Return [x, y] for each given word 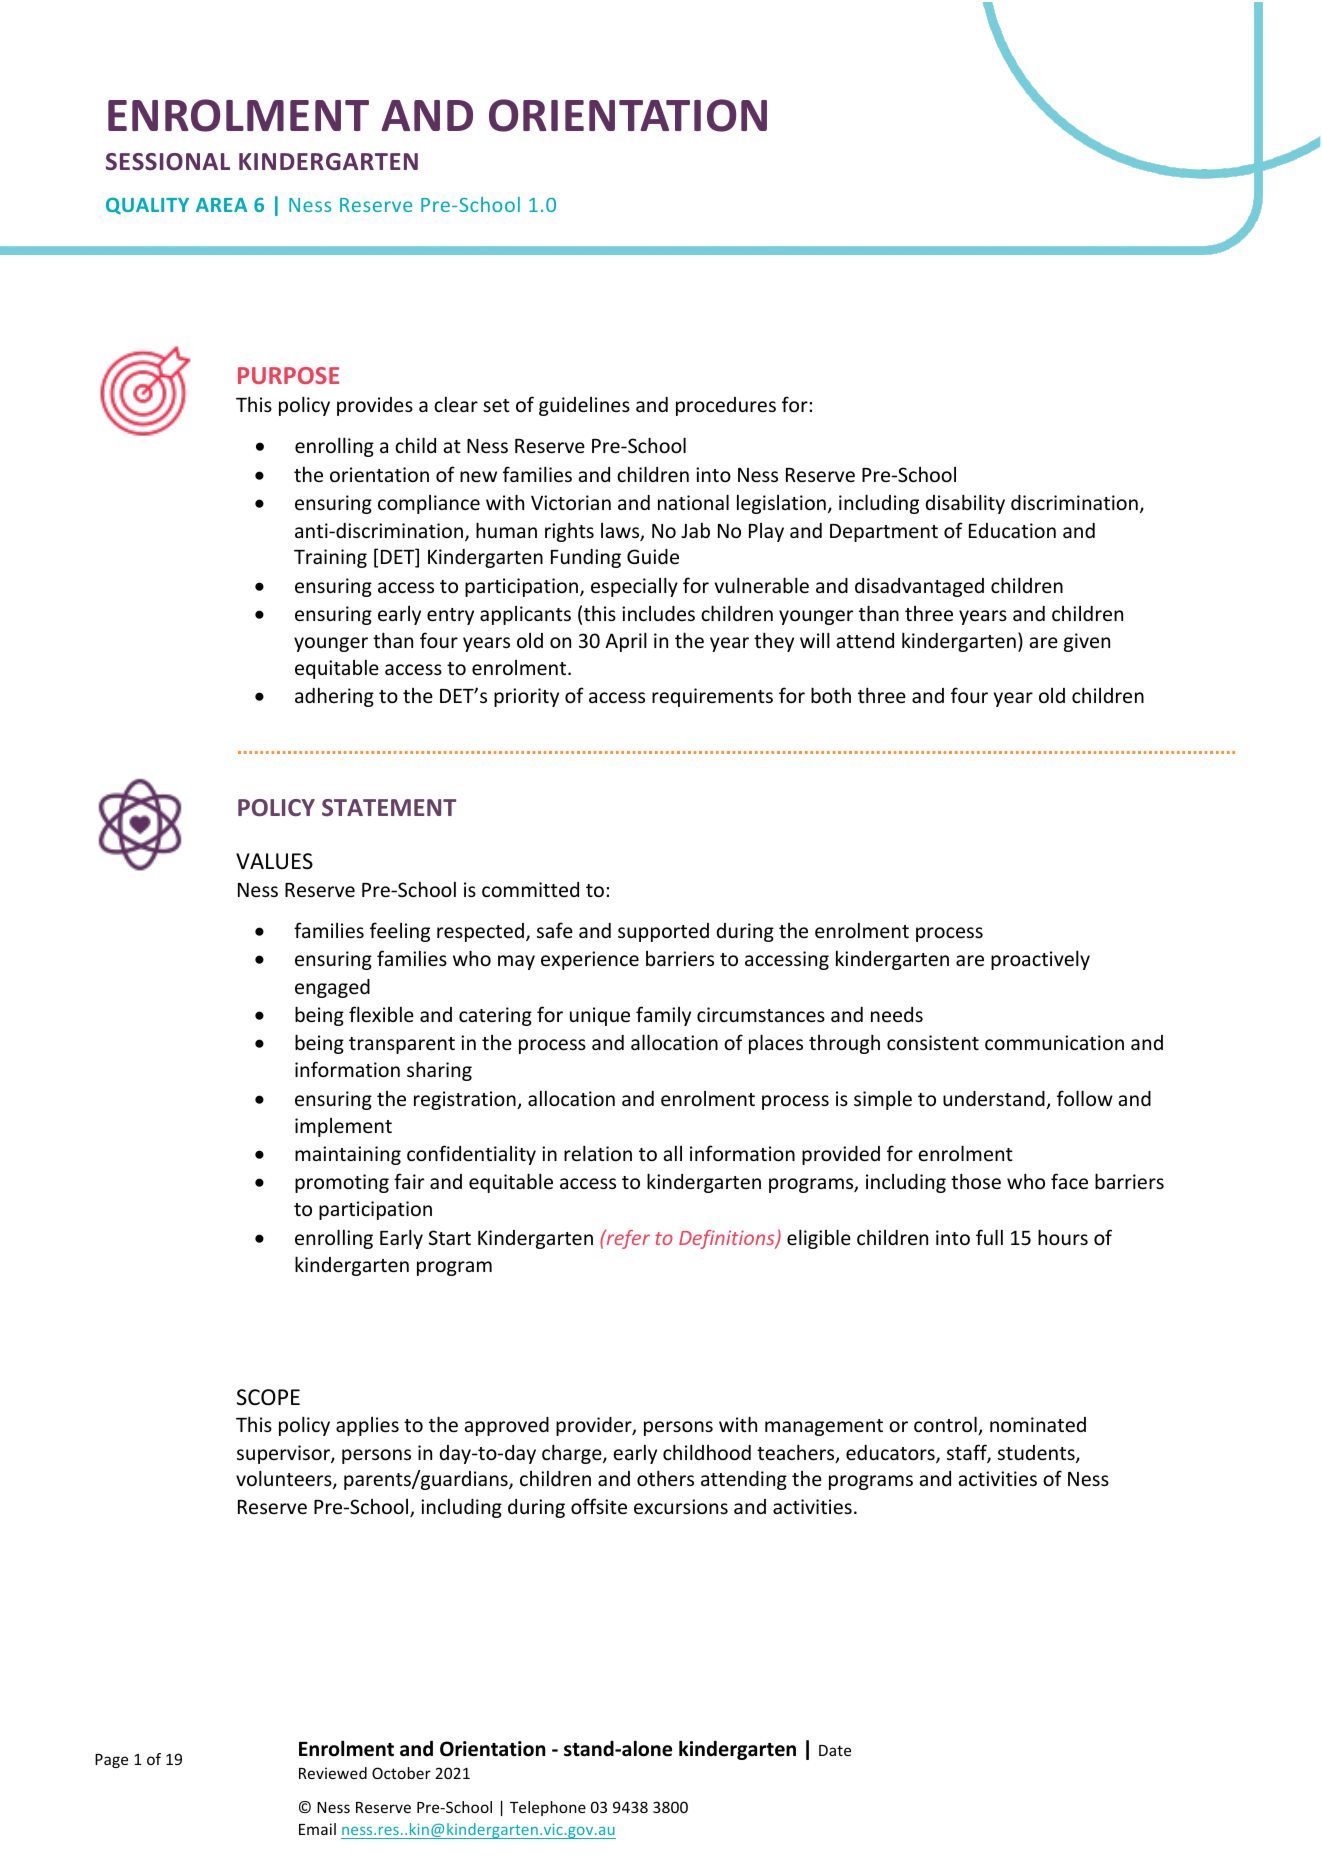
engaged [332, 988]
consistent [933, 1042]
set [496, 405]
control [946, 1425]
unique [600, 1016]
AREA [221, 205]
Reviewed [333, 1773]
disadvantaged [919, 587]
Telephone [548, 1808]
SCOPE [268, 1397]
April [626, 642]
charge [573, 1454]
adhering [334, 697]
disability [965, 504]
